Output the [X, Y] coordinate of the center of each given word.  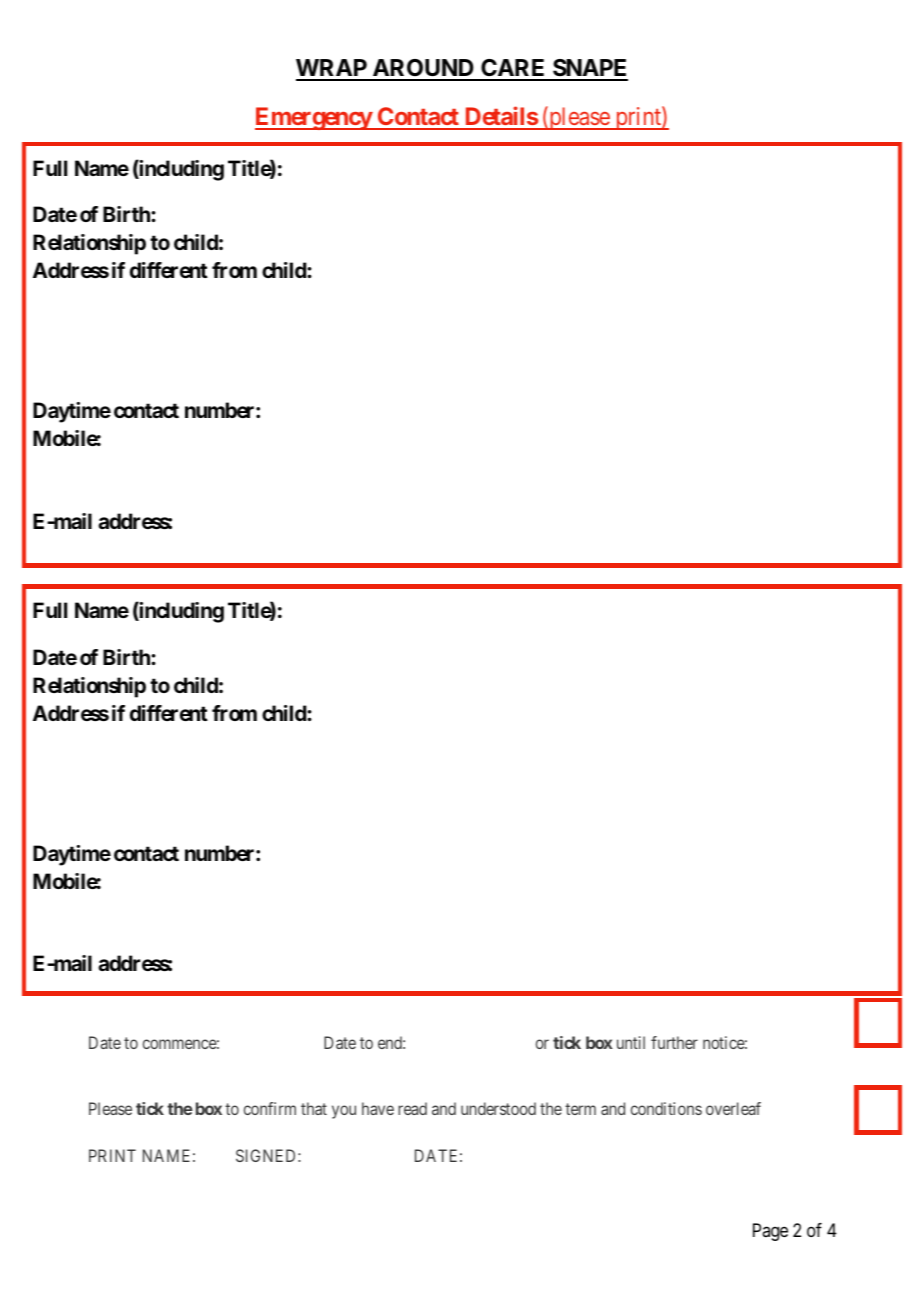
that [314, 1108]
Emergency [314, 118]
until [631, 1042]
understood [498, 1108]
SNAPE [589, 69]
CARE [513, 69]
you [344, 1112]
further [674, 1042]
